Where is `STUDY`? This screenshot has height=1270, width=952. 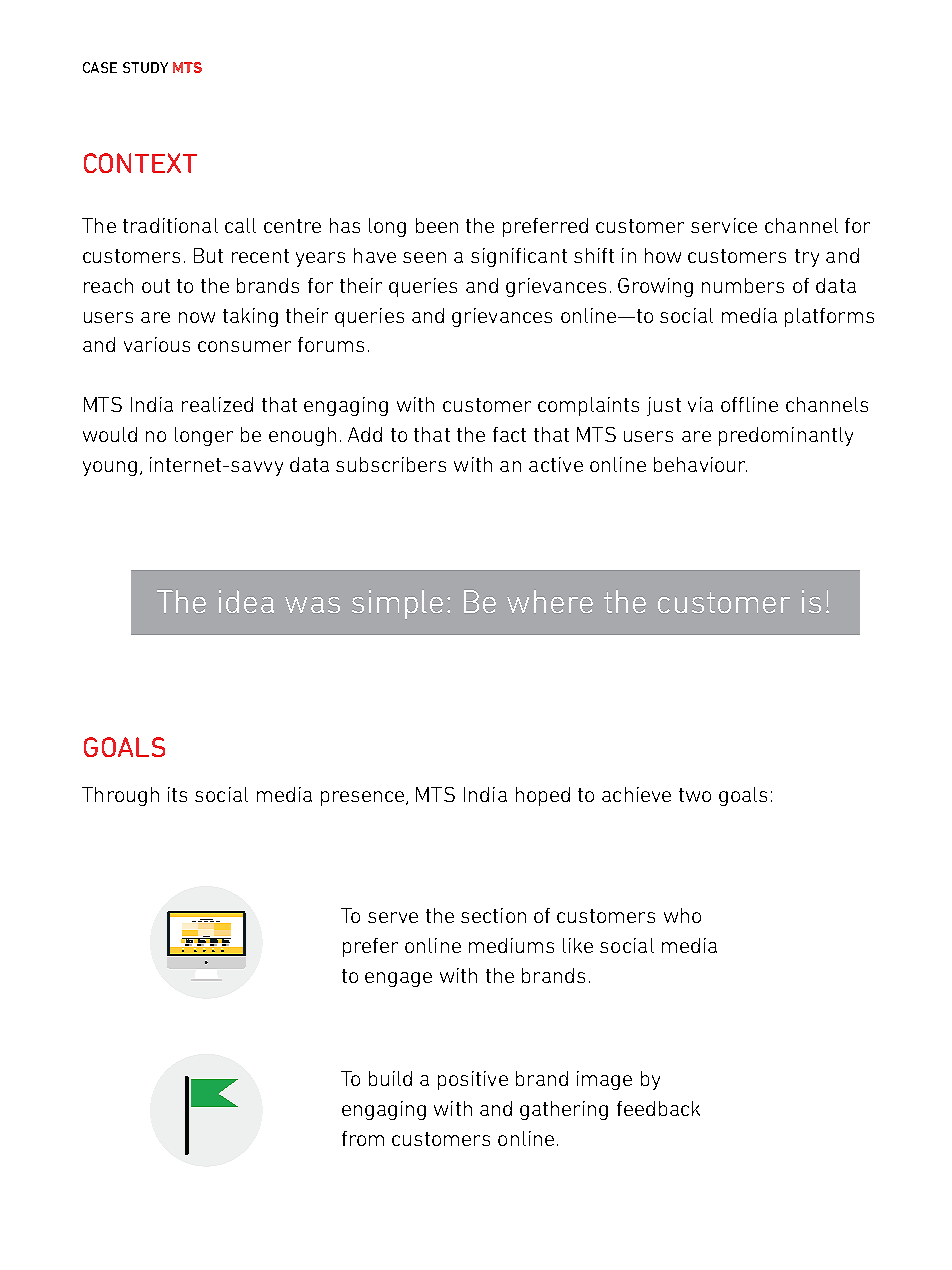 STUDY is located at coordinates (145, 67).
